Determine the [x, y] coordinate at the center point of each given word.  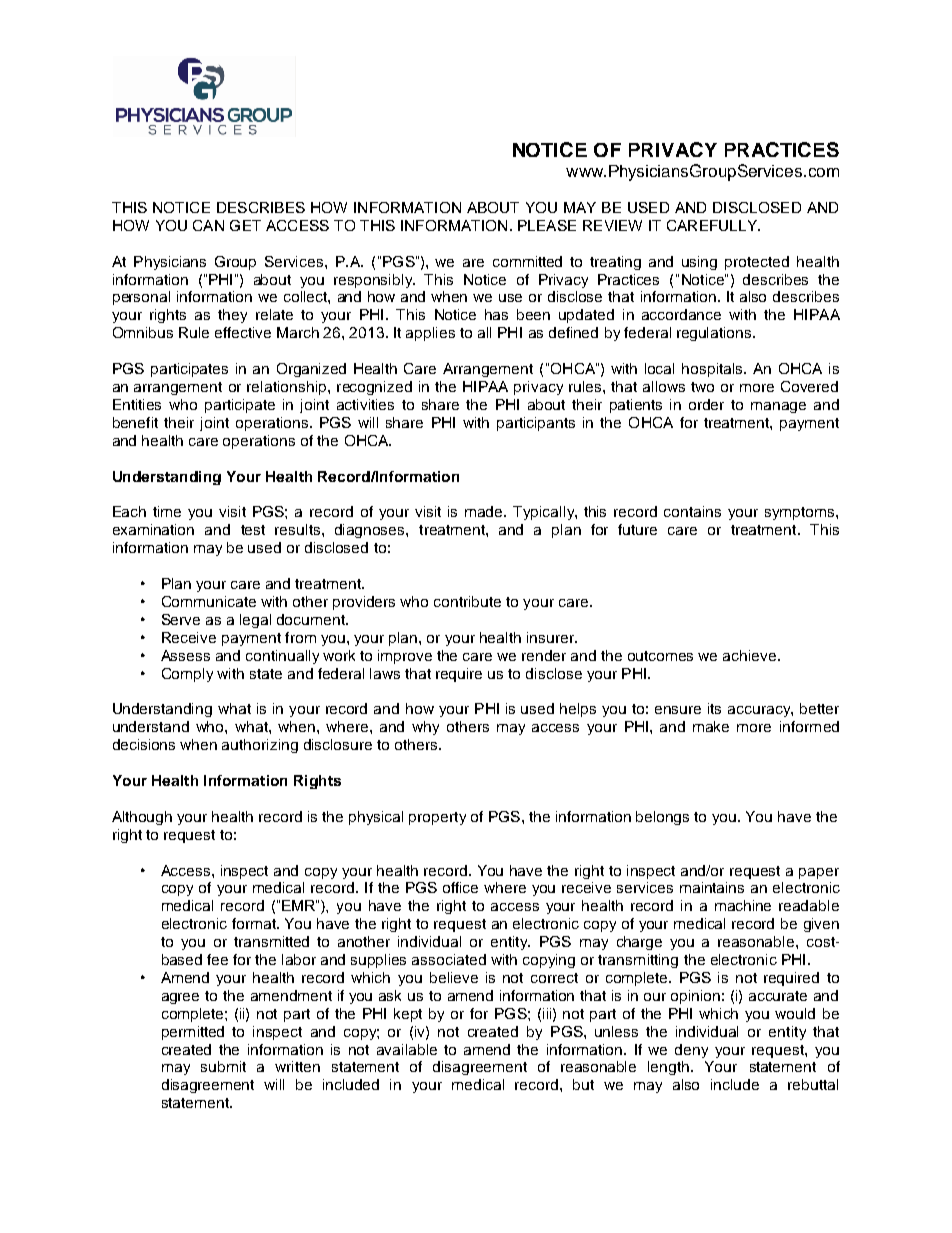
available [407, 1049]
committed [527, 261]
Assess [185, 655]
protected [757, 263]
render [544, 655]
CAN [208, 225]
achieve [751, 655]
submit [223, 1066]
